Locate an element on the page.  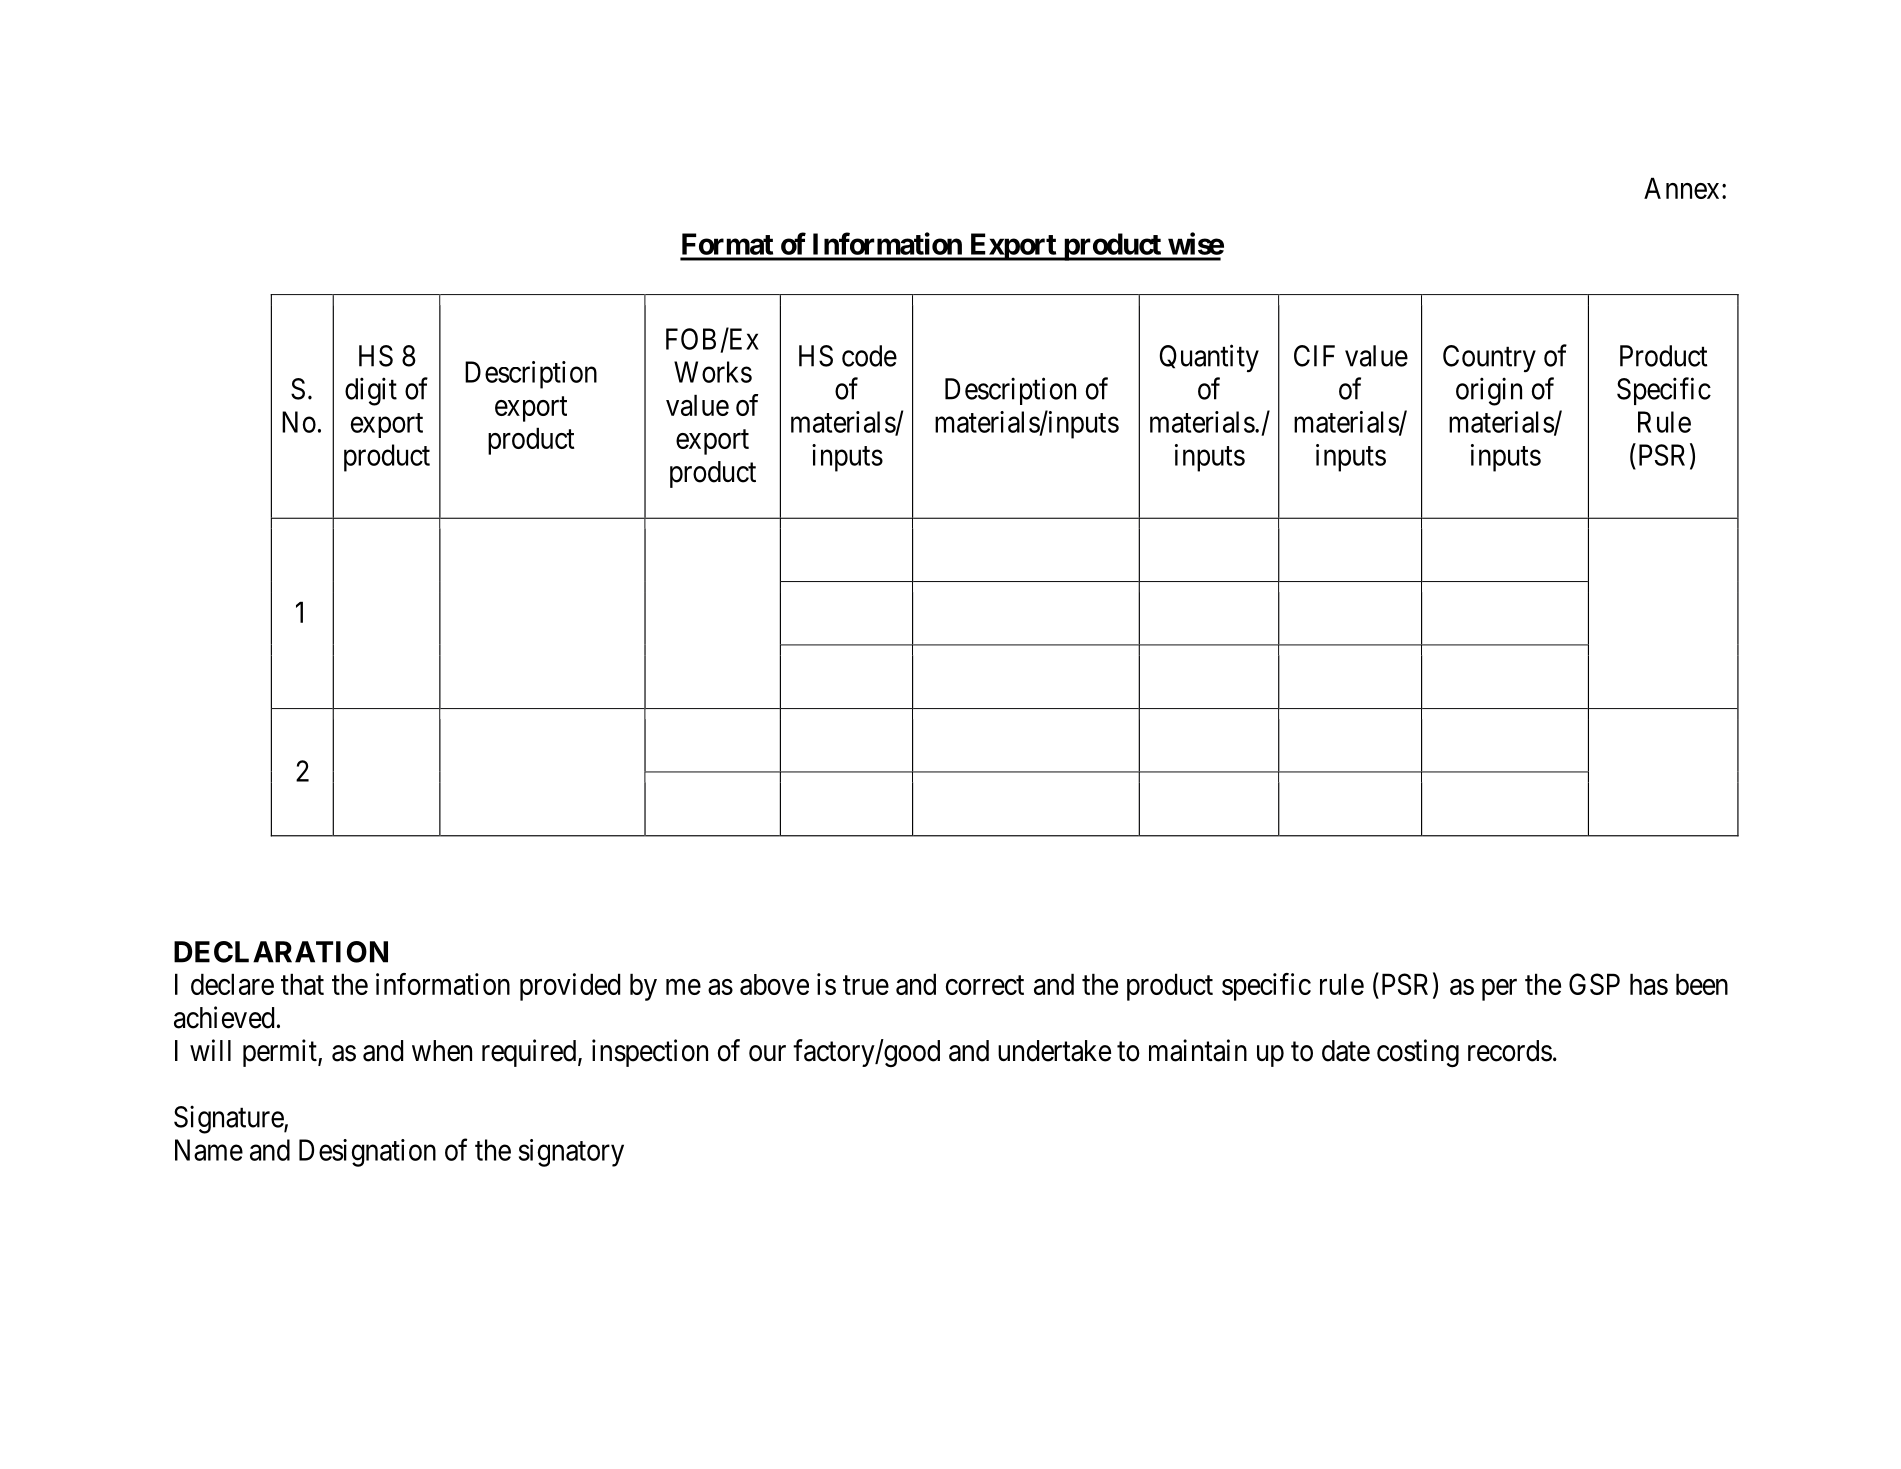
code is located at coordinates (869, 356).
